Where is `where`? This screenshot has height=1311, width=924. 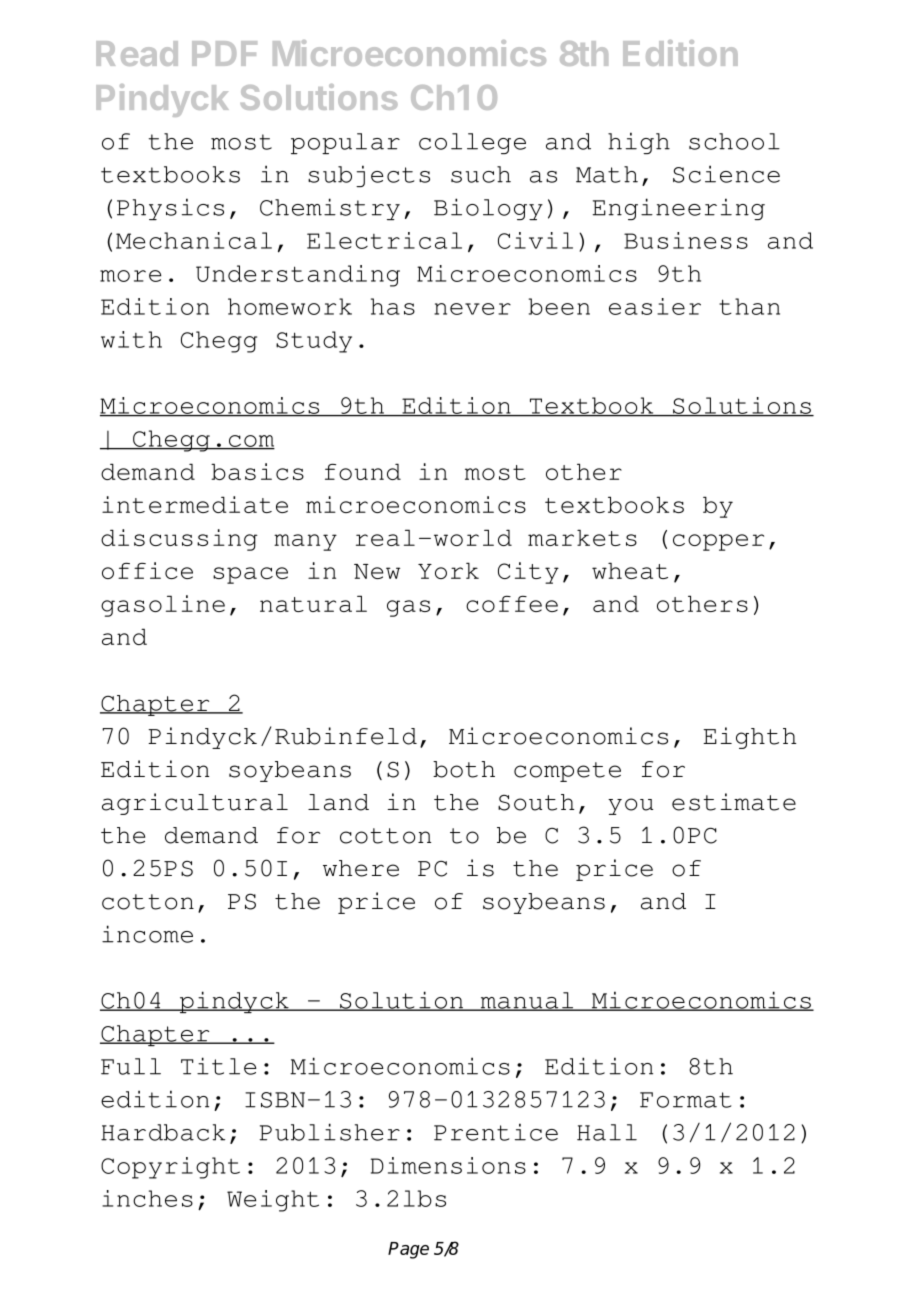 where is located at coordinates (361, 868).
